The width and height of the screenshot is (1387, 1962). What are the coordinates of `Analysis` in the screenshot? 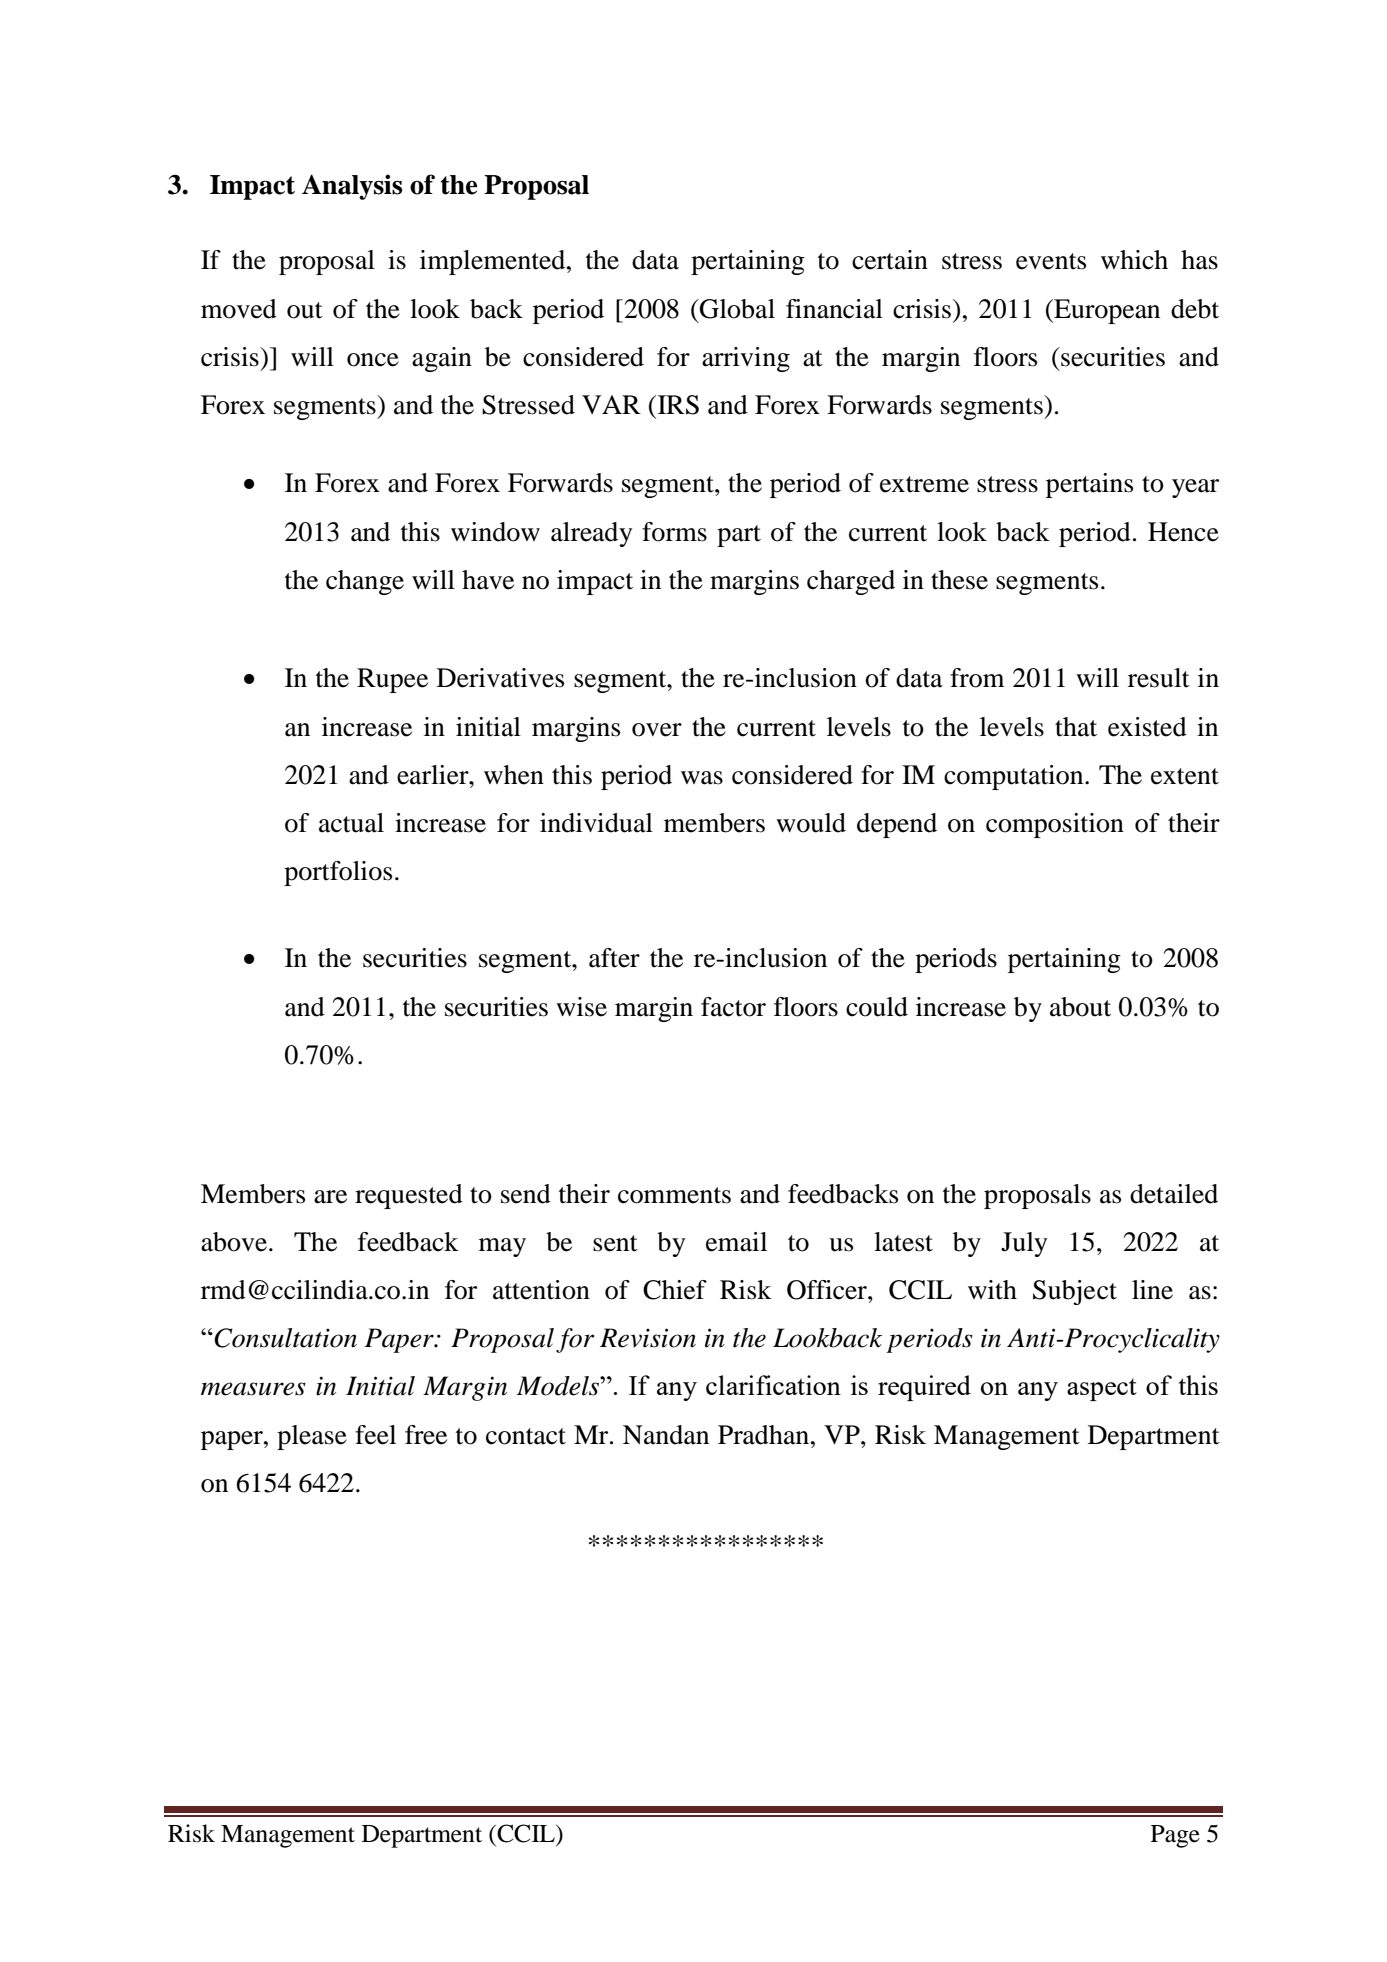 It's located at (352, 187).
